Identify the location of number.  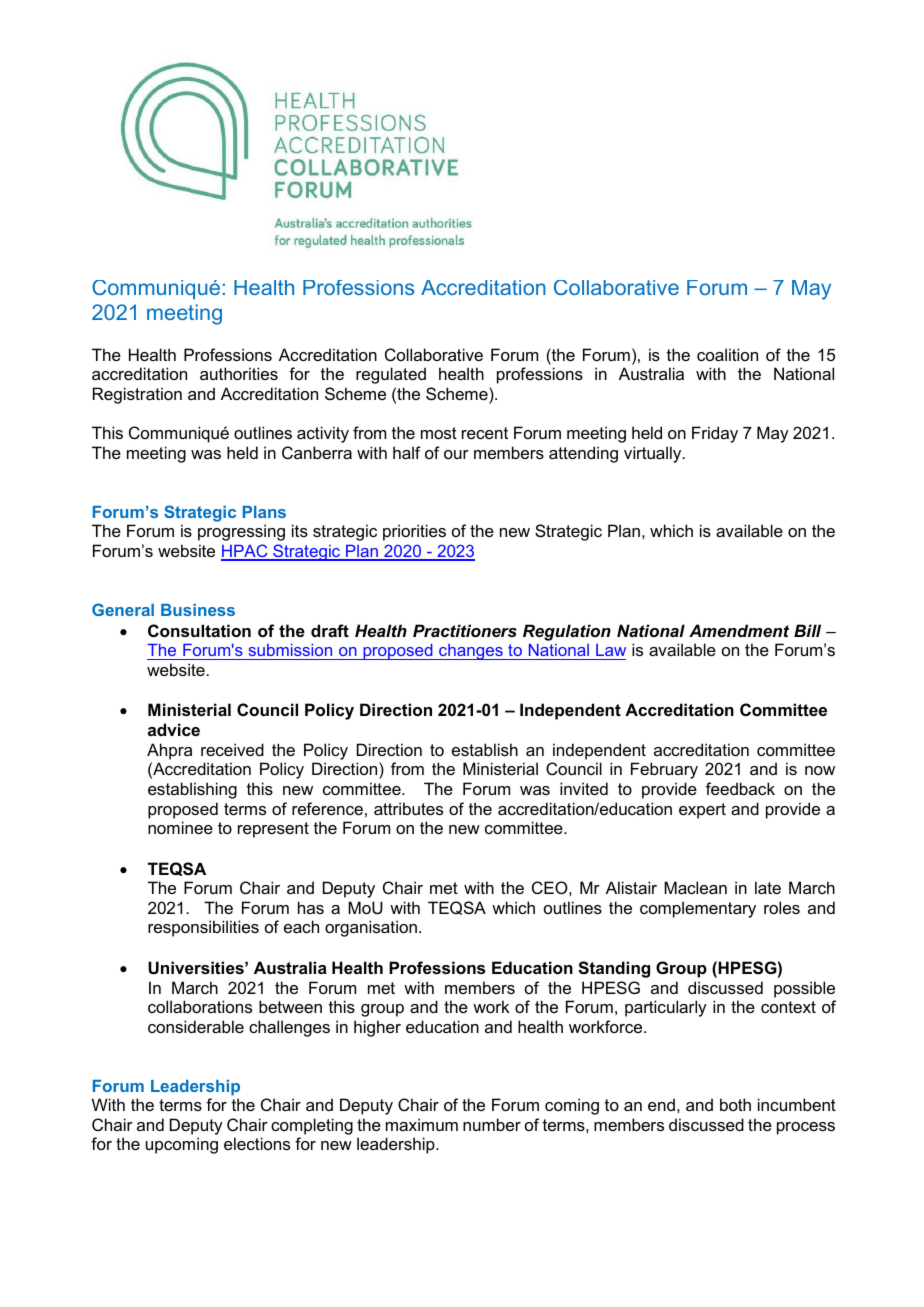
(492, 1124).
